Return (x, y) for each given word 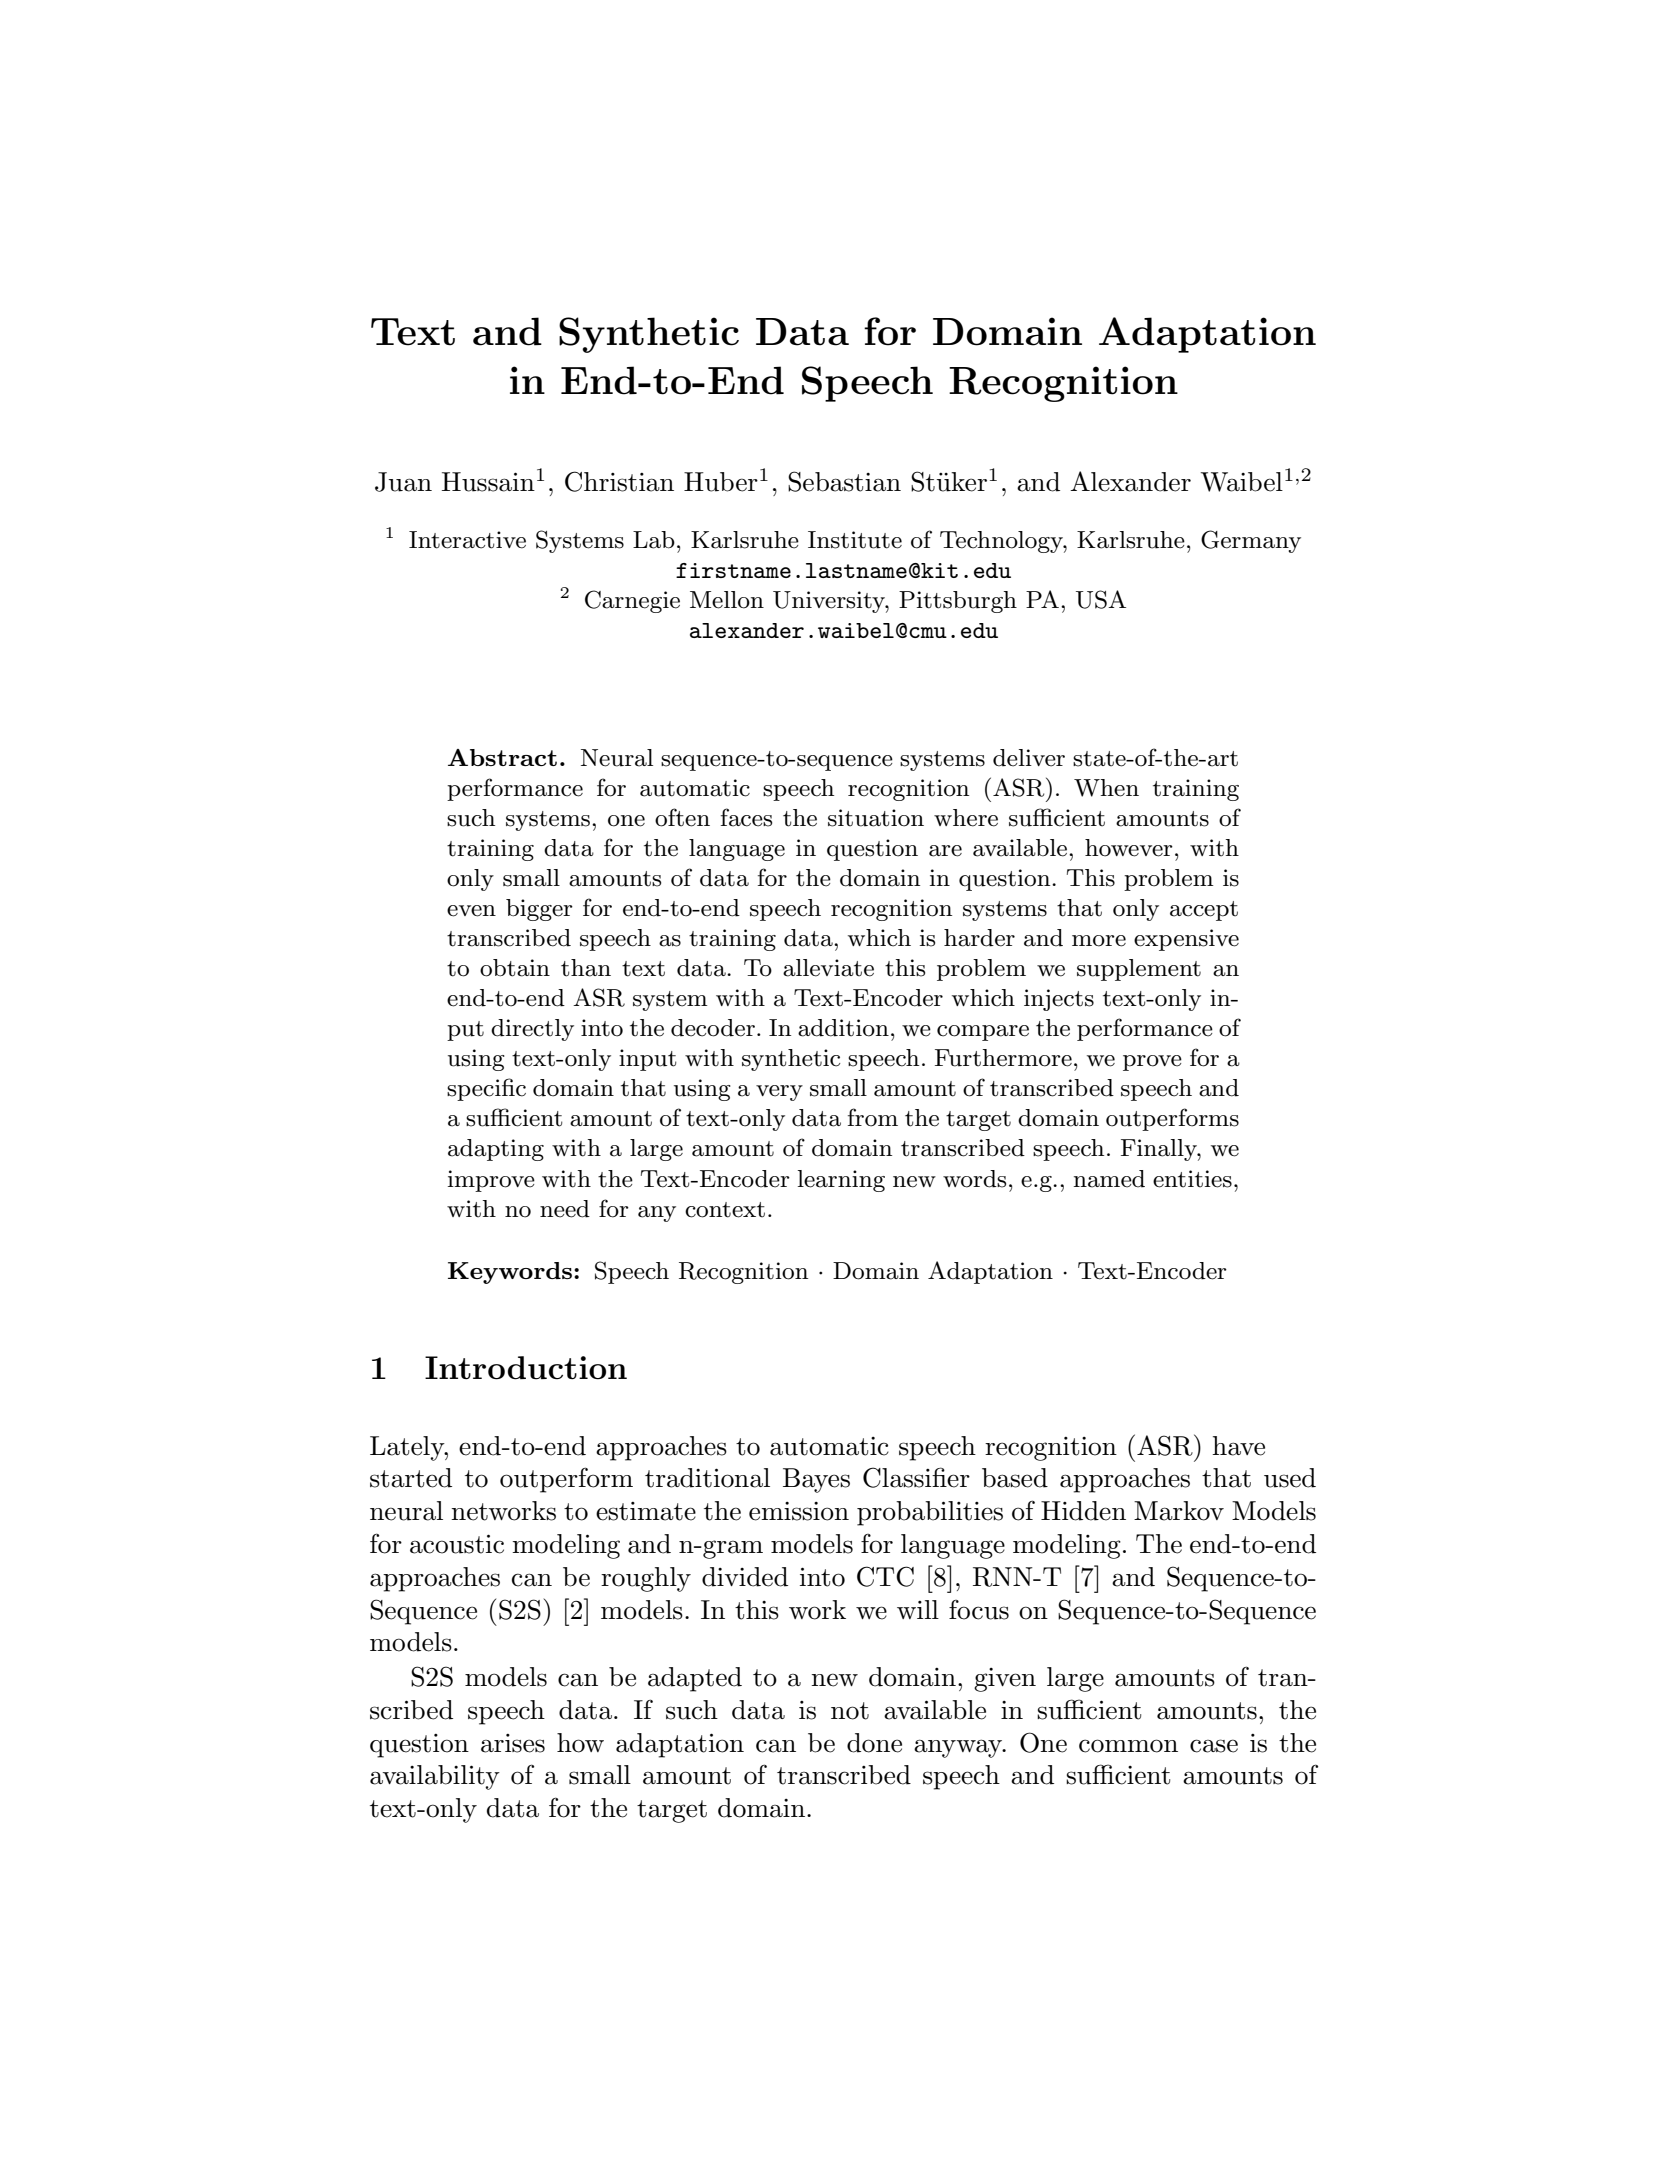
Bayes (816, 1480)
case (1214, 1746)
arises (513, 1743)
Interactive (467, 540)
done (874, 1743)
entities (1192, 1179)
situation (876, 818)
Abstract (502, 757)
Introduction (526, 1368)
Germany (1251, 541)
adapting (496, 1150)
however (1129, 848)
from (873, 1117)
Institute (855, 540)
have (1238, 1446)
